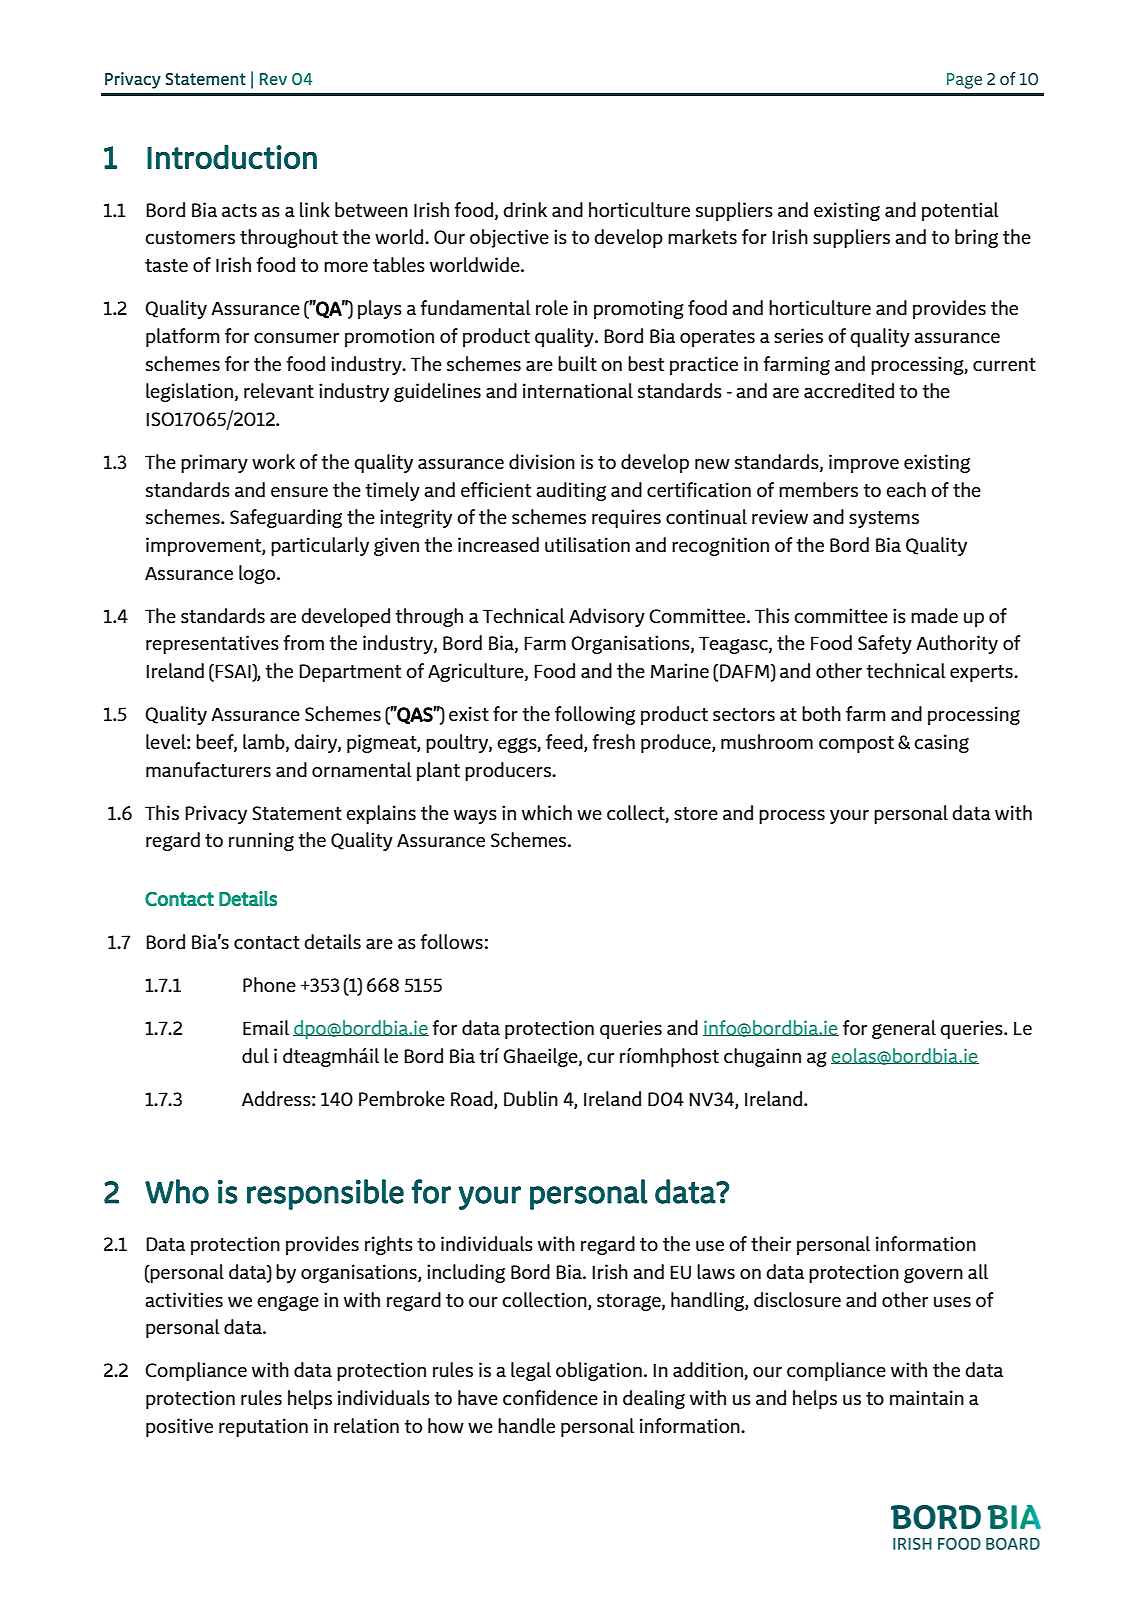 The width and height of the screenshot is (1144, 1618). I want to click on general, so click(904, 1029).
